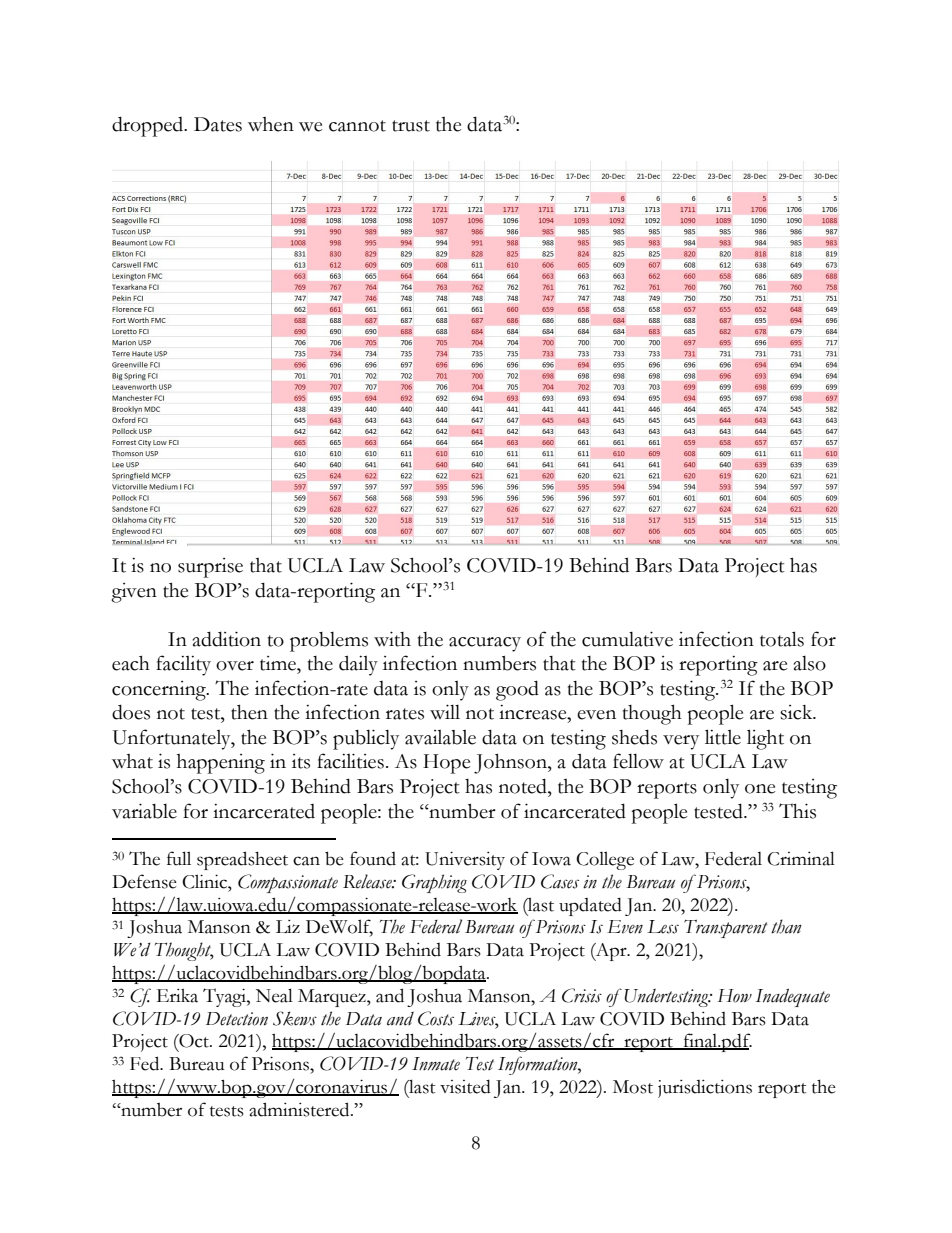 This image has height=1233, width=952. Describe the element at coordinates (465, 1086) in the image. I see `visited` at that location.
